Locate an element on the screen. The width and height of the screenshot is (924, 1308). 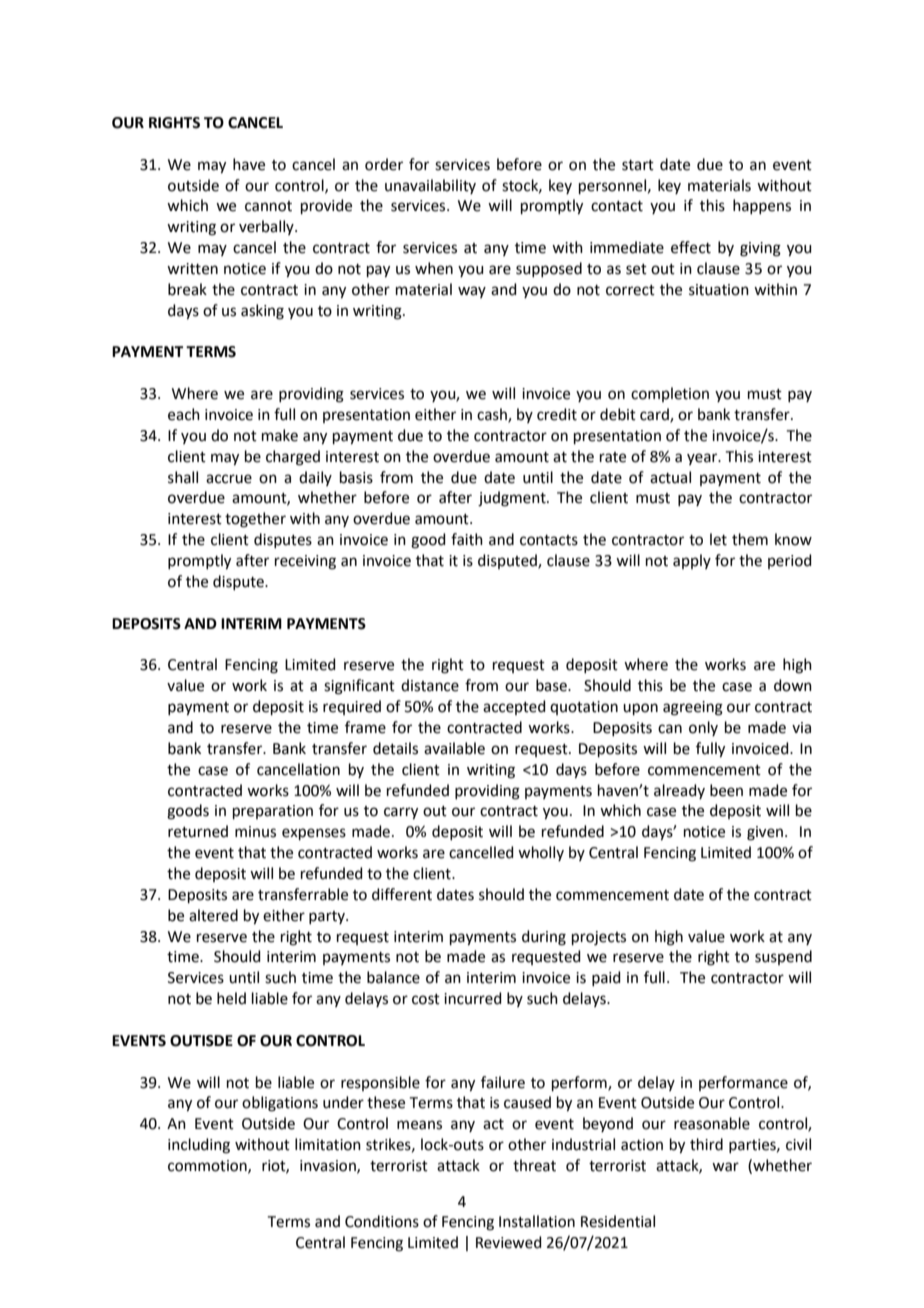
agreeing is located at coordinates (693, 708).
